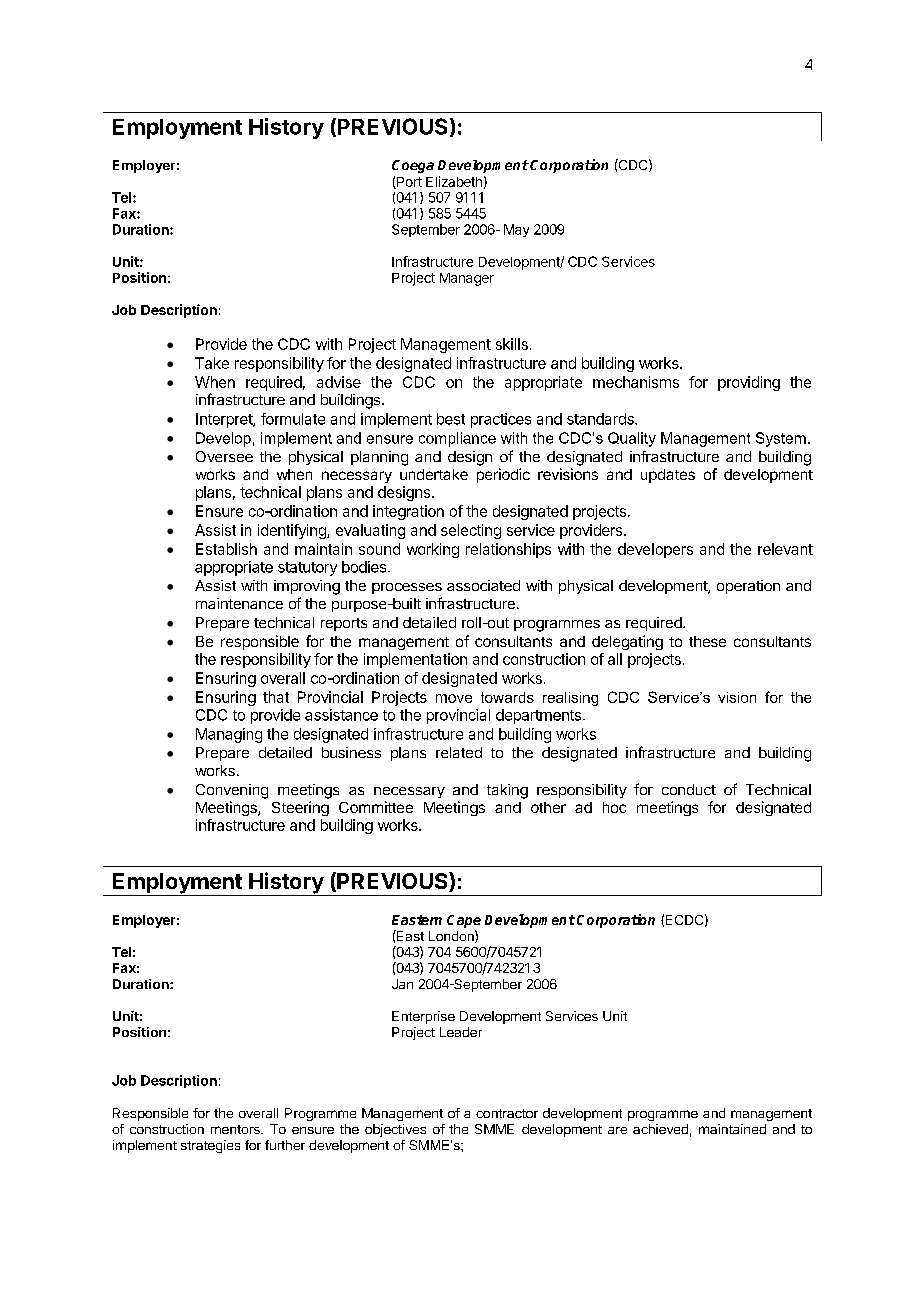 The width and height of the screenshot is (924, 1307). I want to click on further, so click(285, 1145).
